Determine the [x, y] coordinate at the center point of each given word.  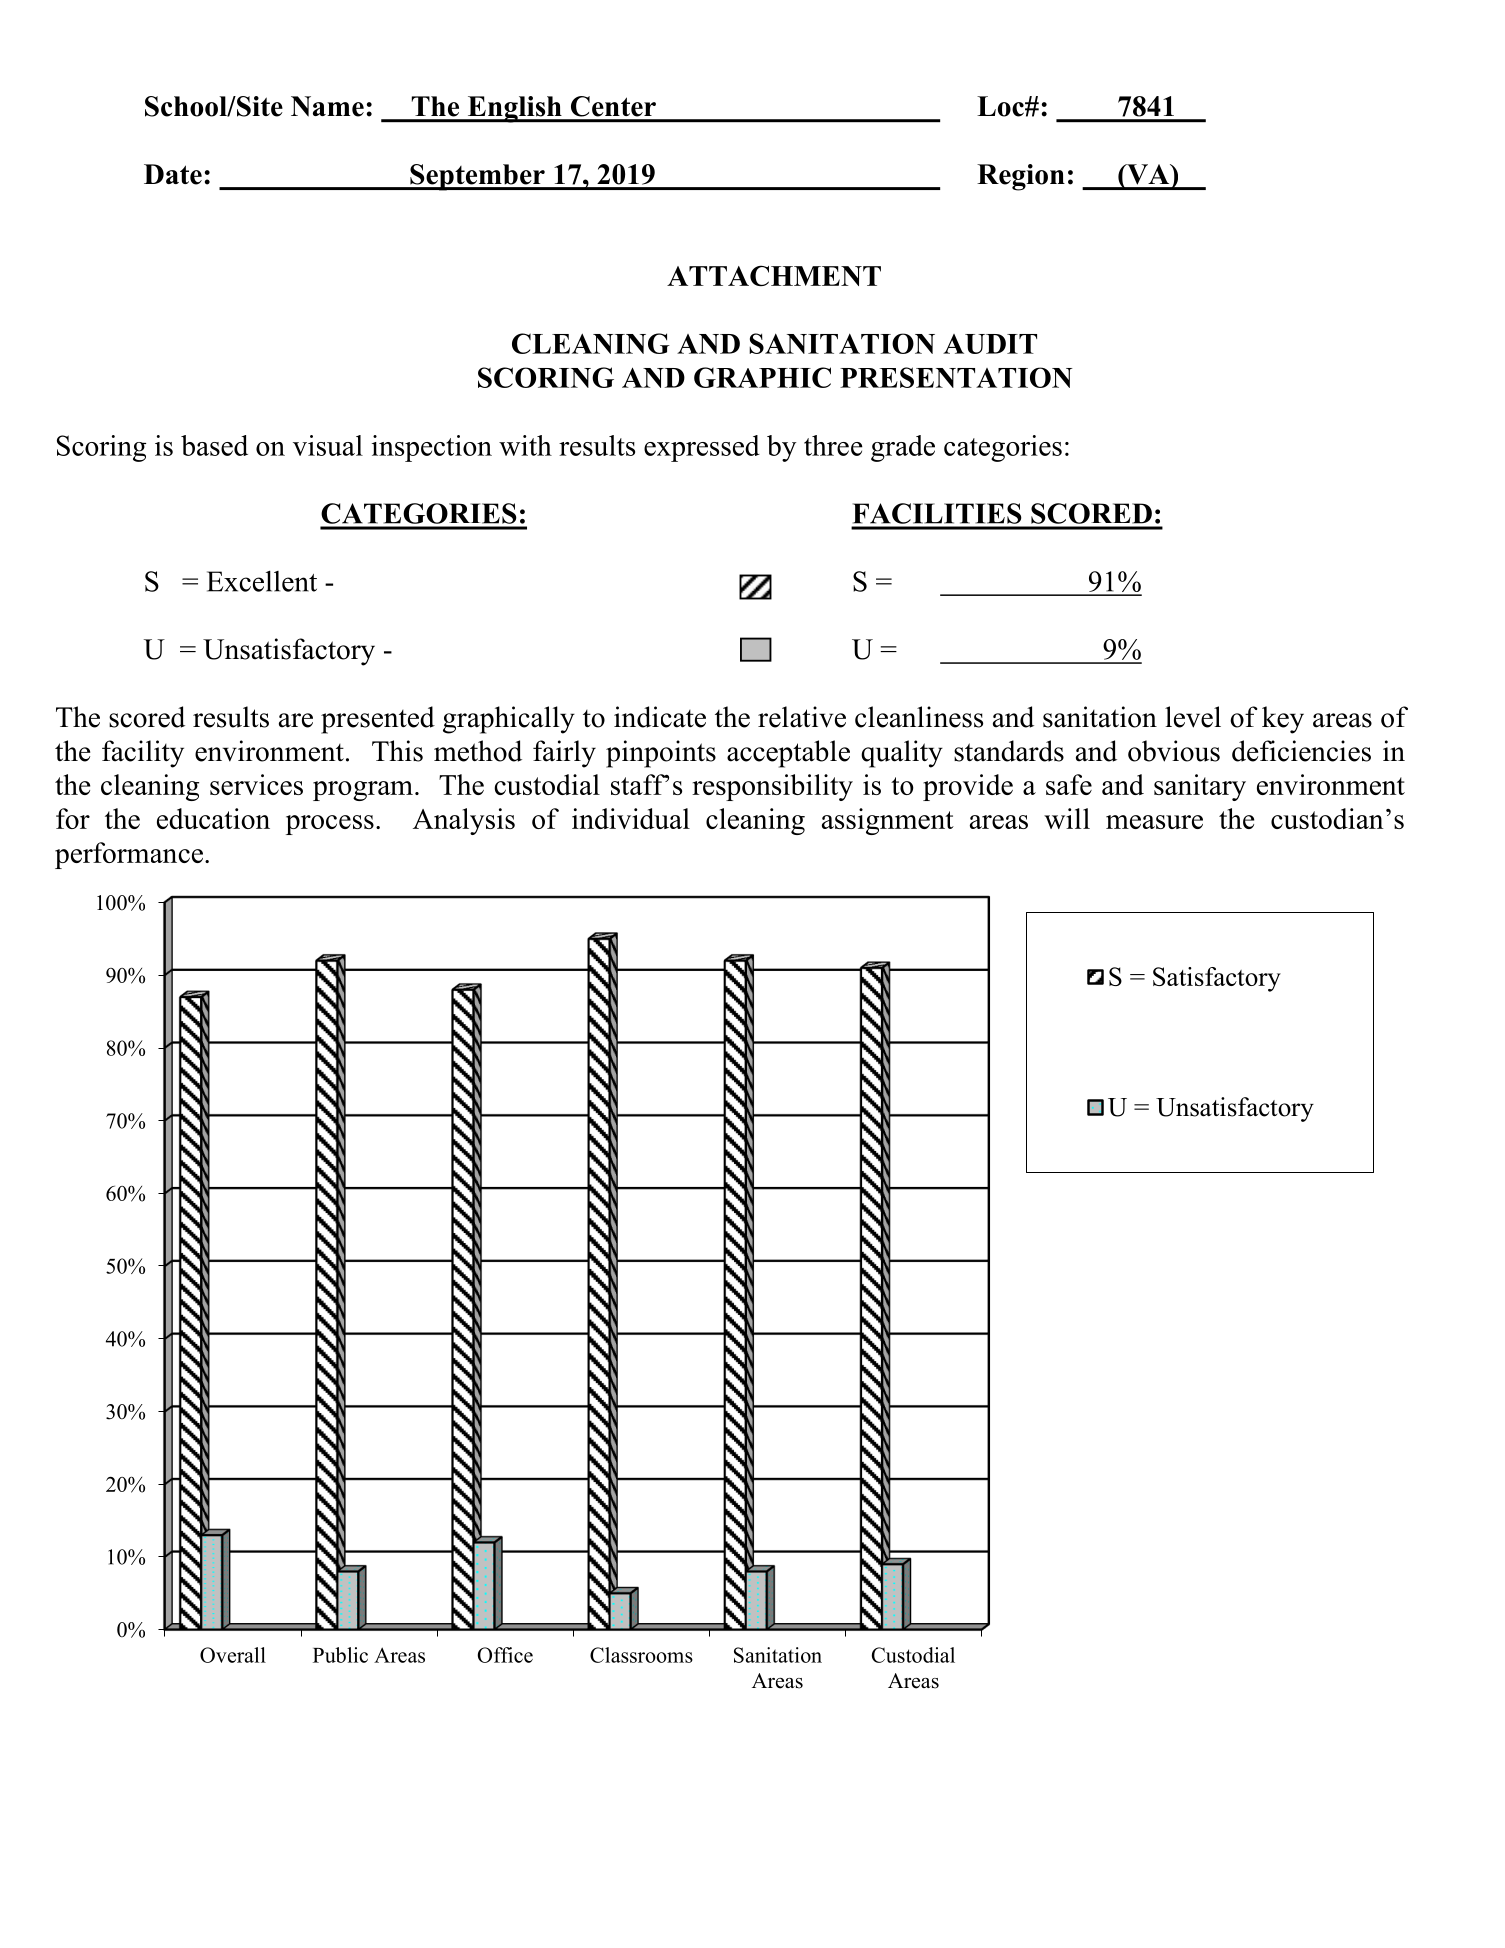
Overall [233, 1655]
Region [1021, 177]
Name [327, 106]
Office [505, 1655]
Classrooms [641, 1655]
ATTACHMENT [774, 275]
